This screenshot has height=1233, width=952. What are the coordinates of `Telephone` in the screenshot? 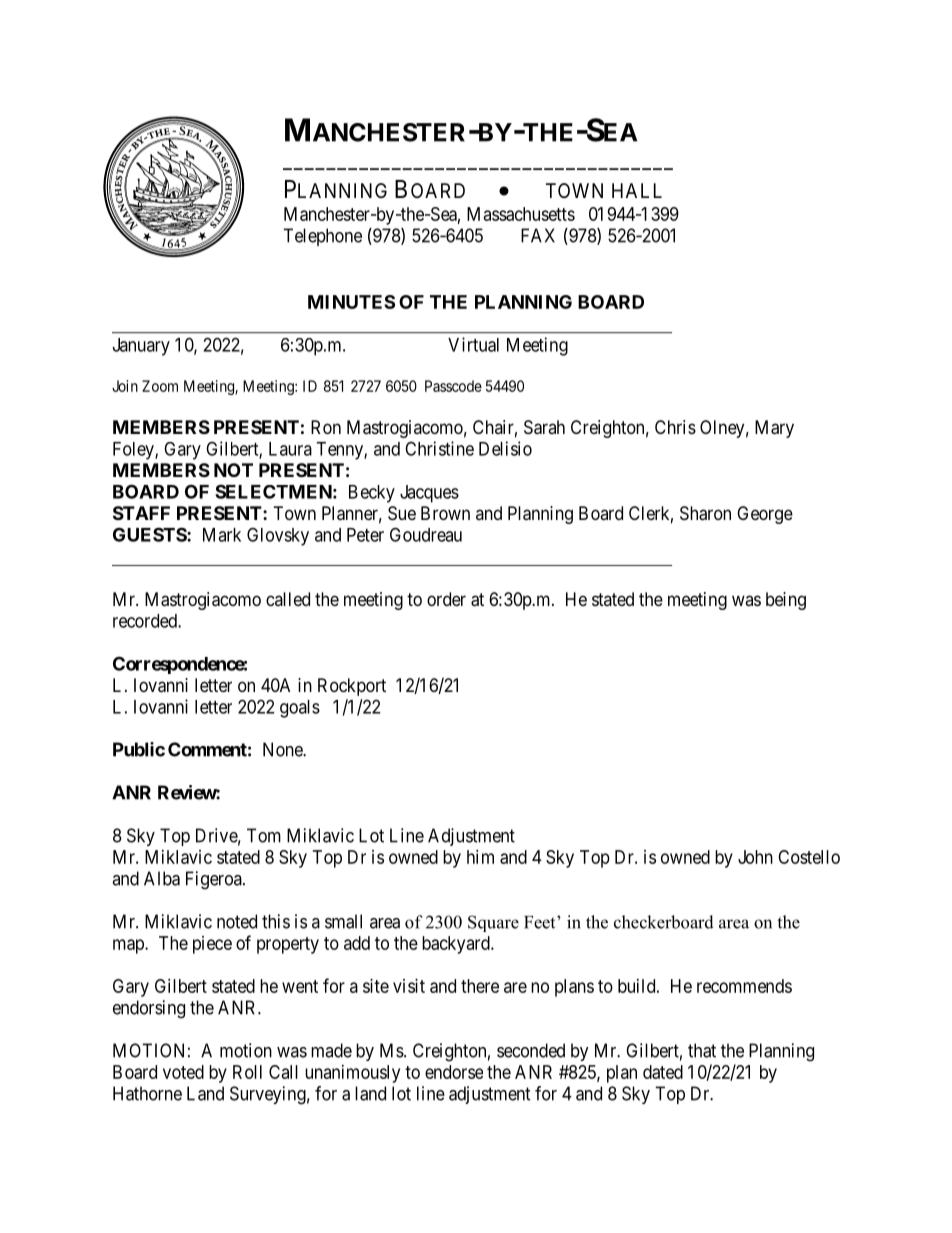 It's located at (322, 237).
